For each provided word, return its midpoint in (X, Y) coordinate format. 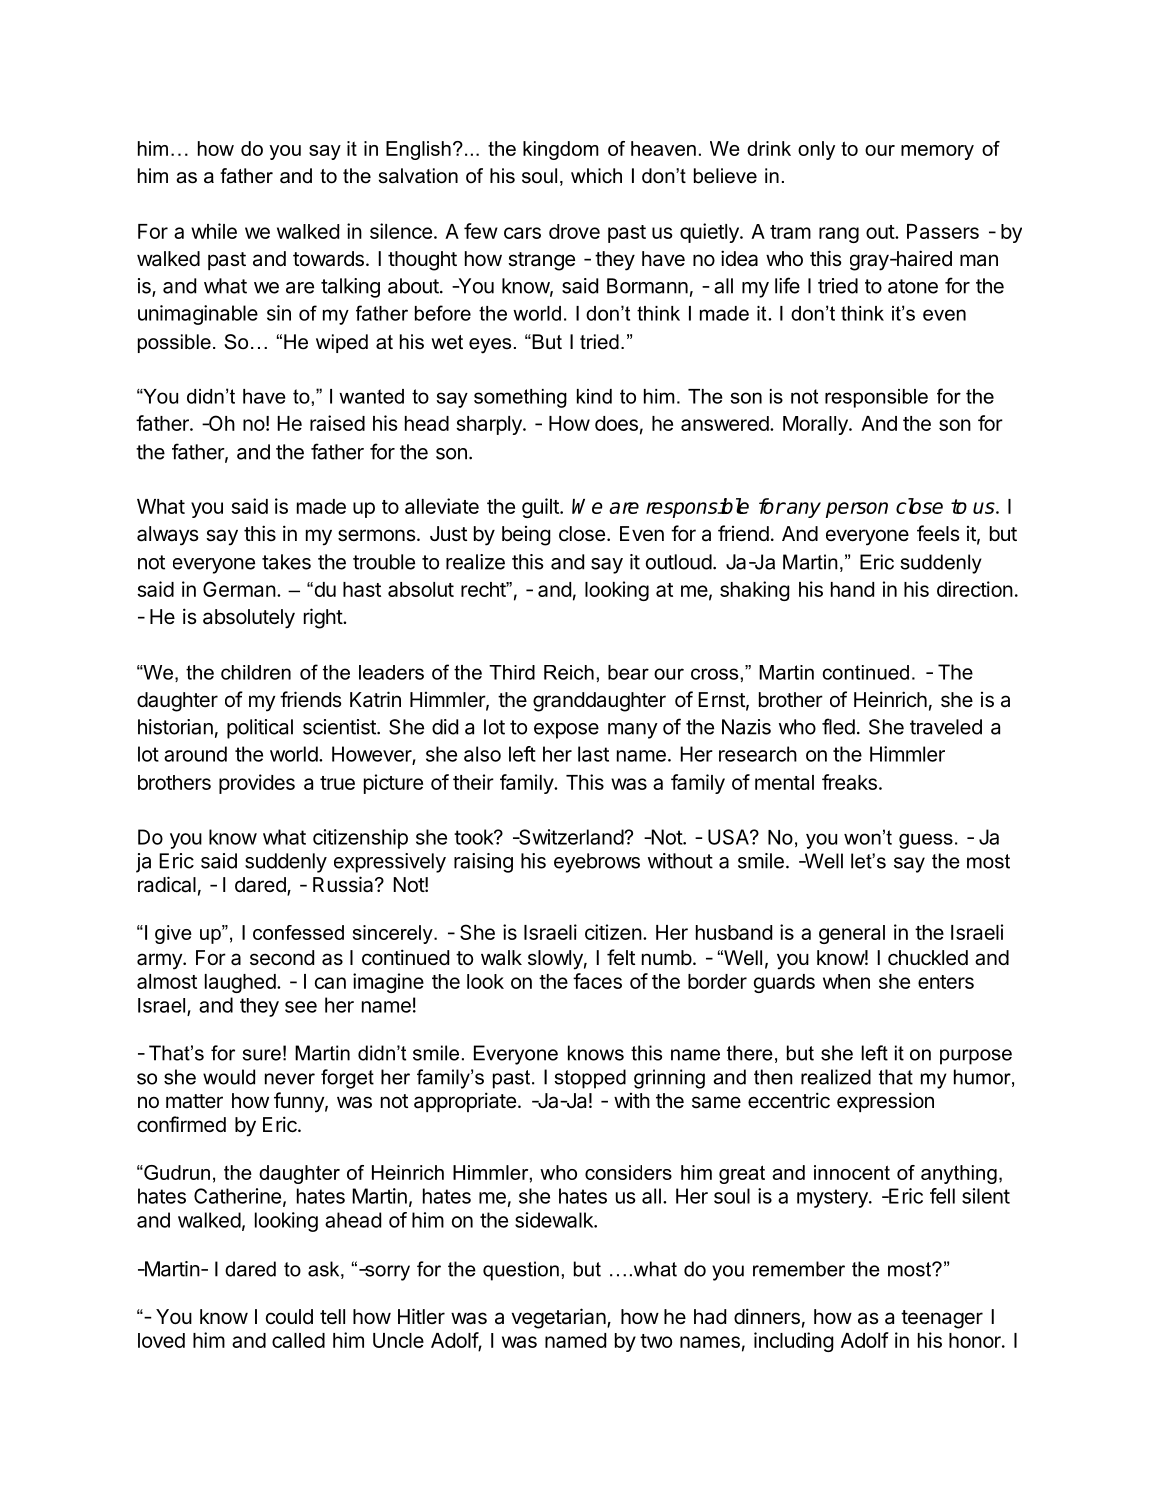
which (596, 176)
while (214, 231)
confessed (298, 932)
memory (937, 152)
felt (621, 957)
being (526, 536)
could (289, 1316)
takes (286, 562)
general (852, 934)
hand (852, 589)
